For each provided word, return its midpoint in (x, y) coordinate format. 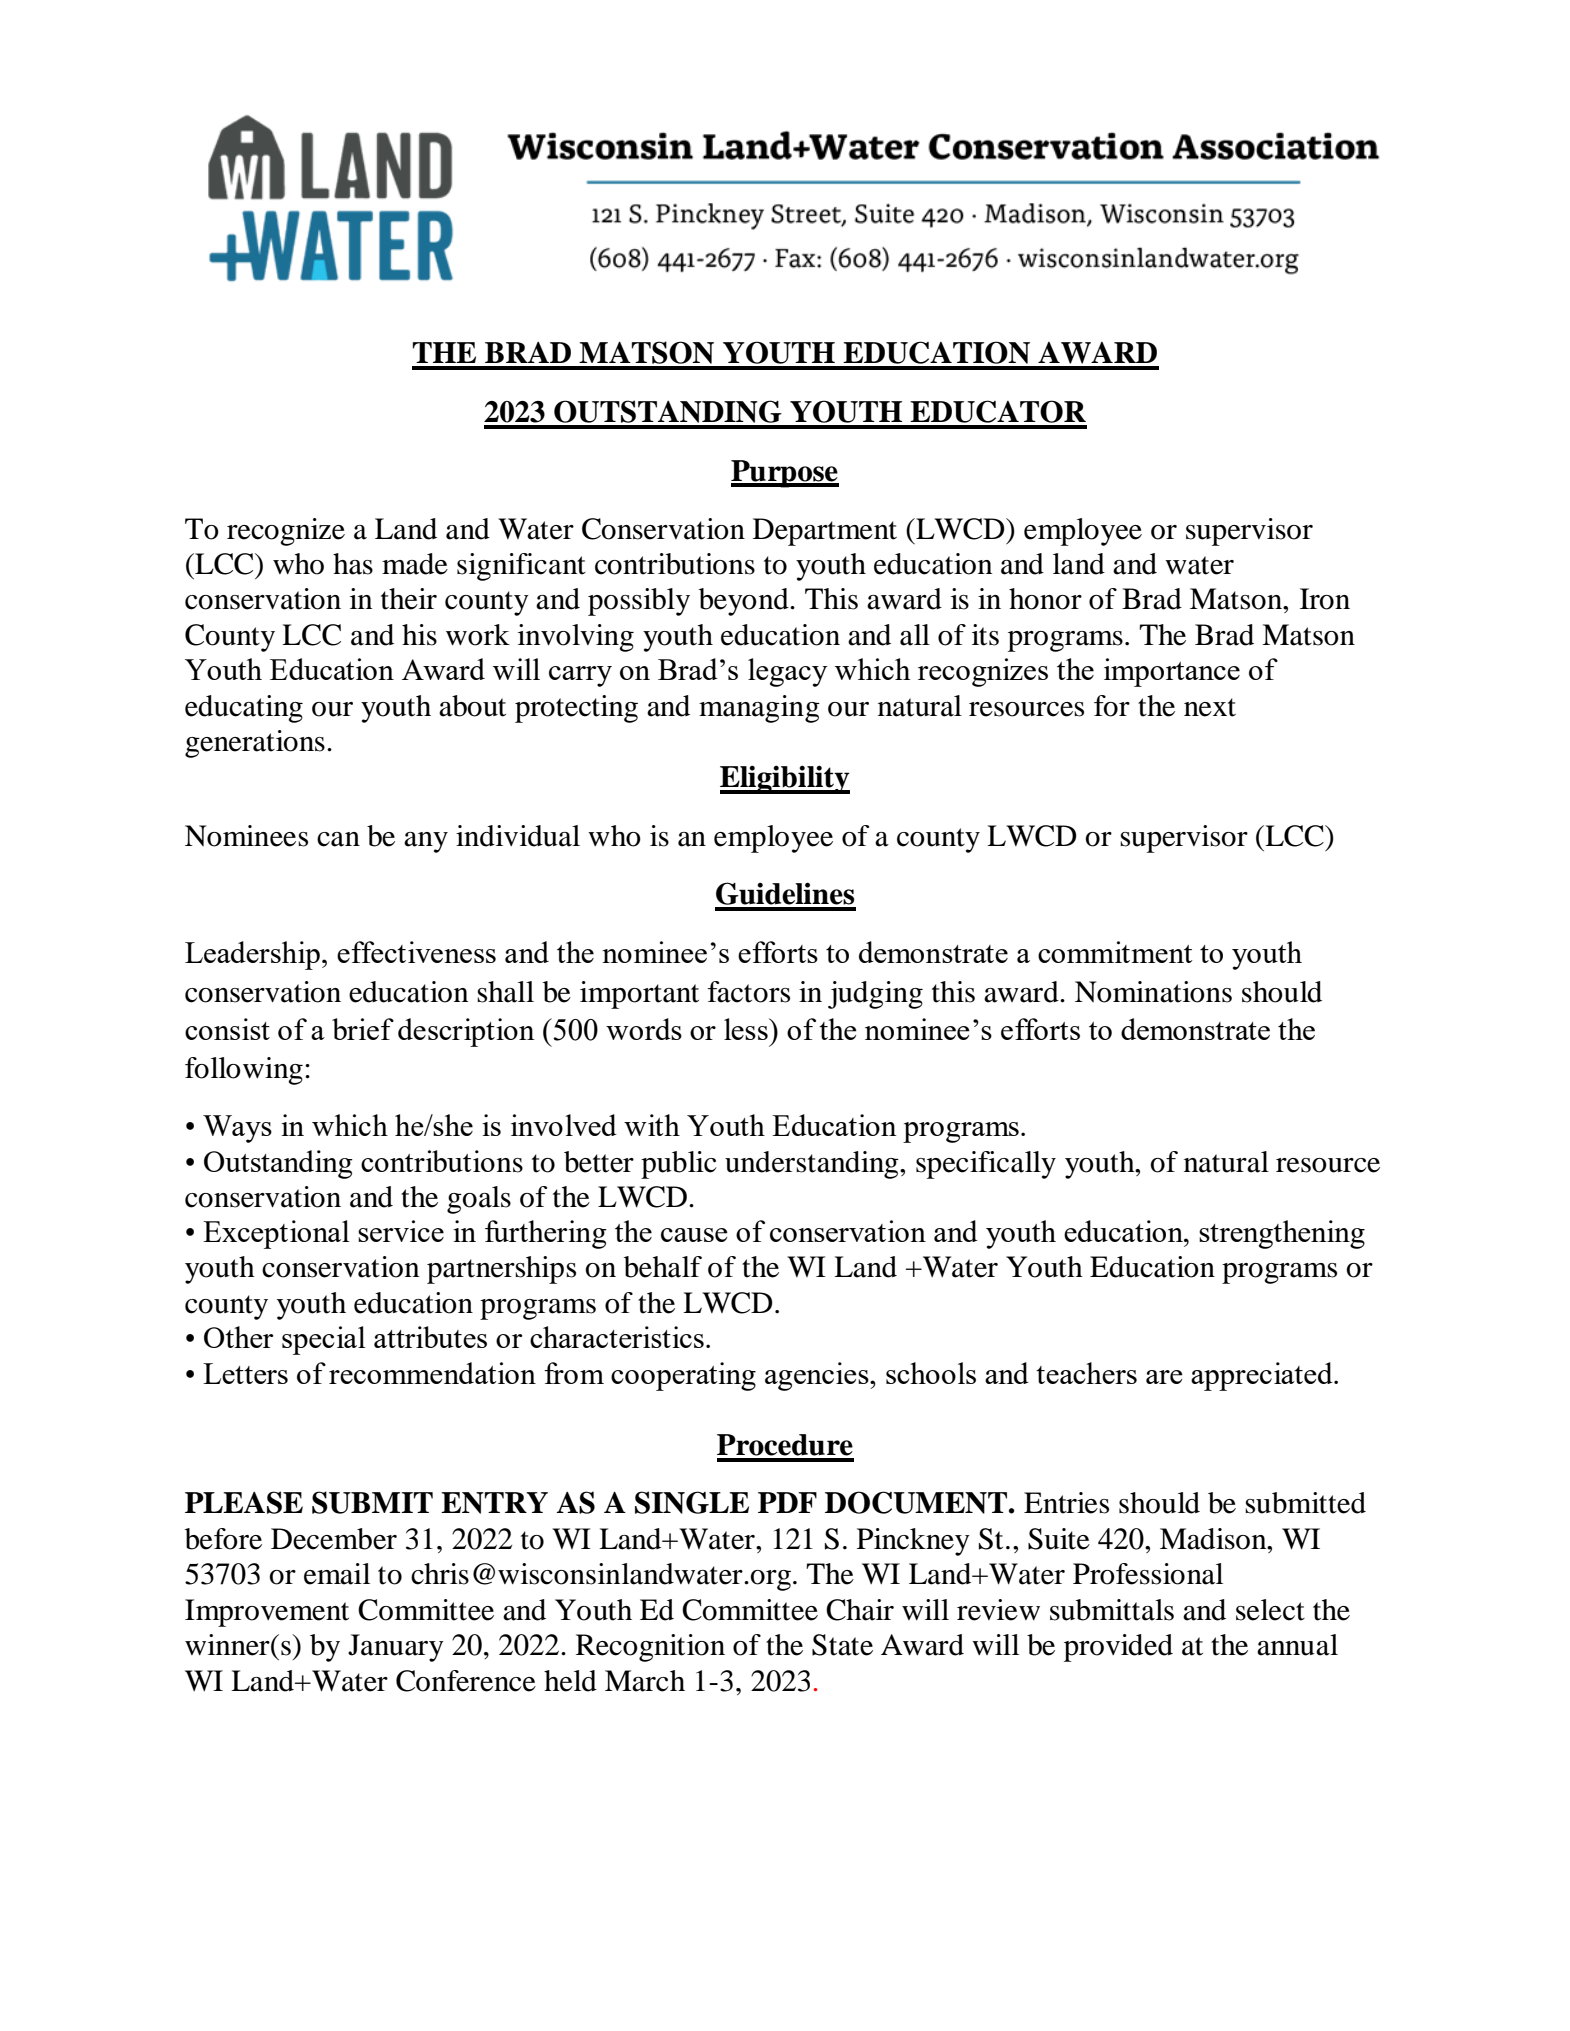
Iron (1325, 599)
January (396, 1648)
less (747, 1029)
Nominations (1153, 992)
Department (825, 532)
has (353, 564)
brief (363, 1029)
